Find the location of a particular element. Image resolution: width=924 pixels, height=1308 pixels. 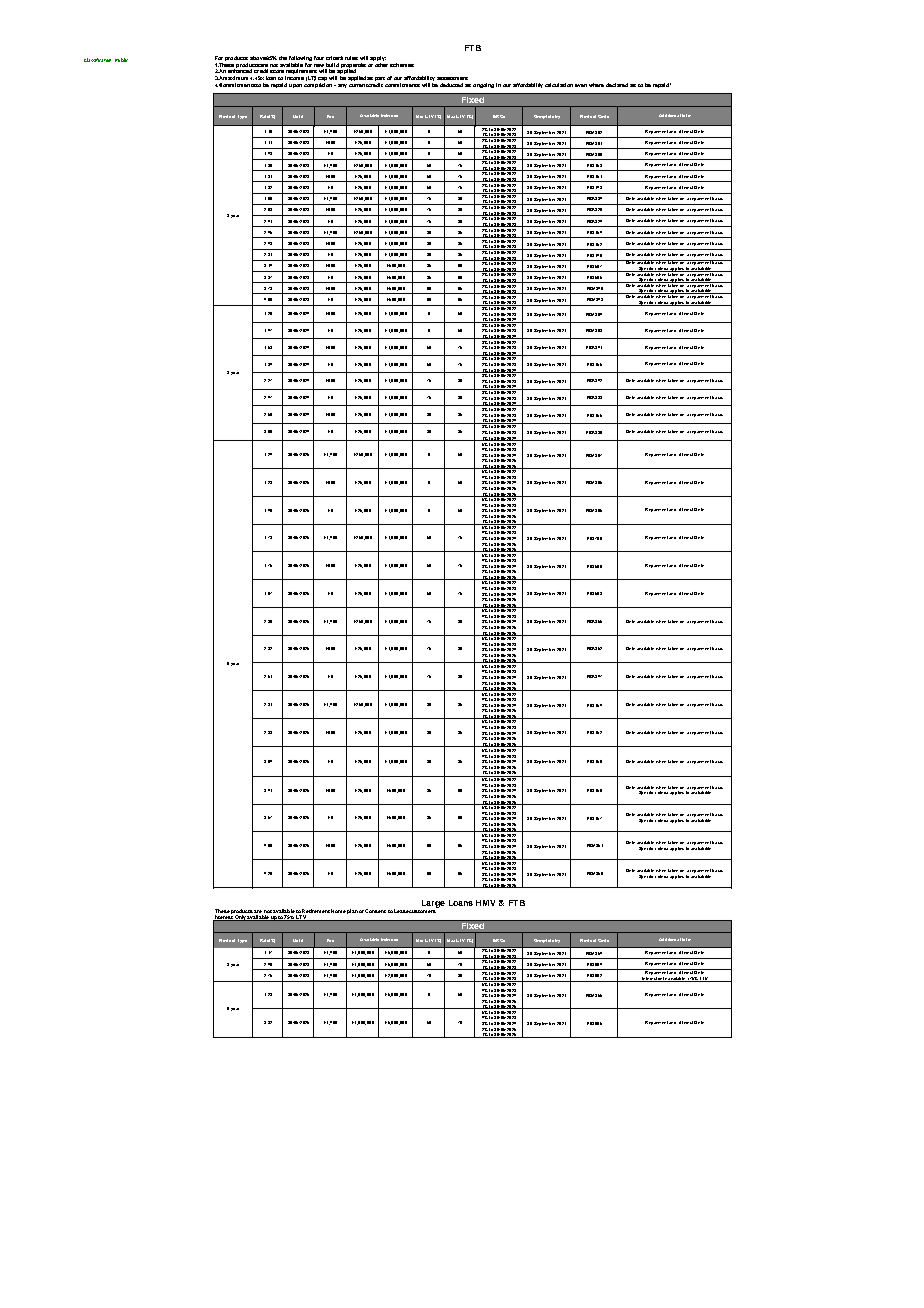

any is located at coordinates (342, 86).
